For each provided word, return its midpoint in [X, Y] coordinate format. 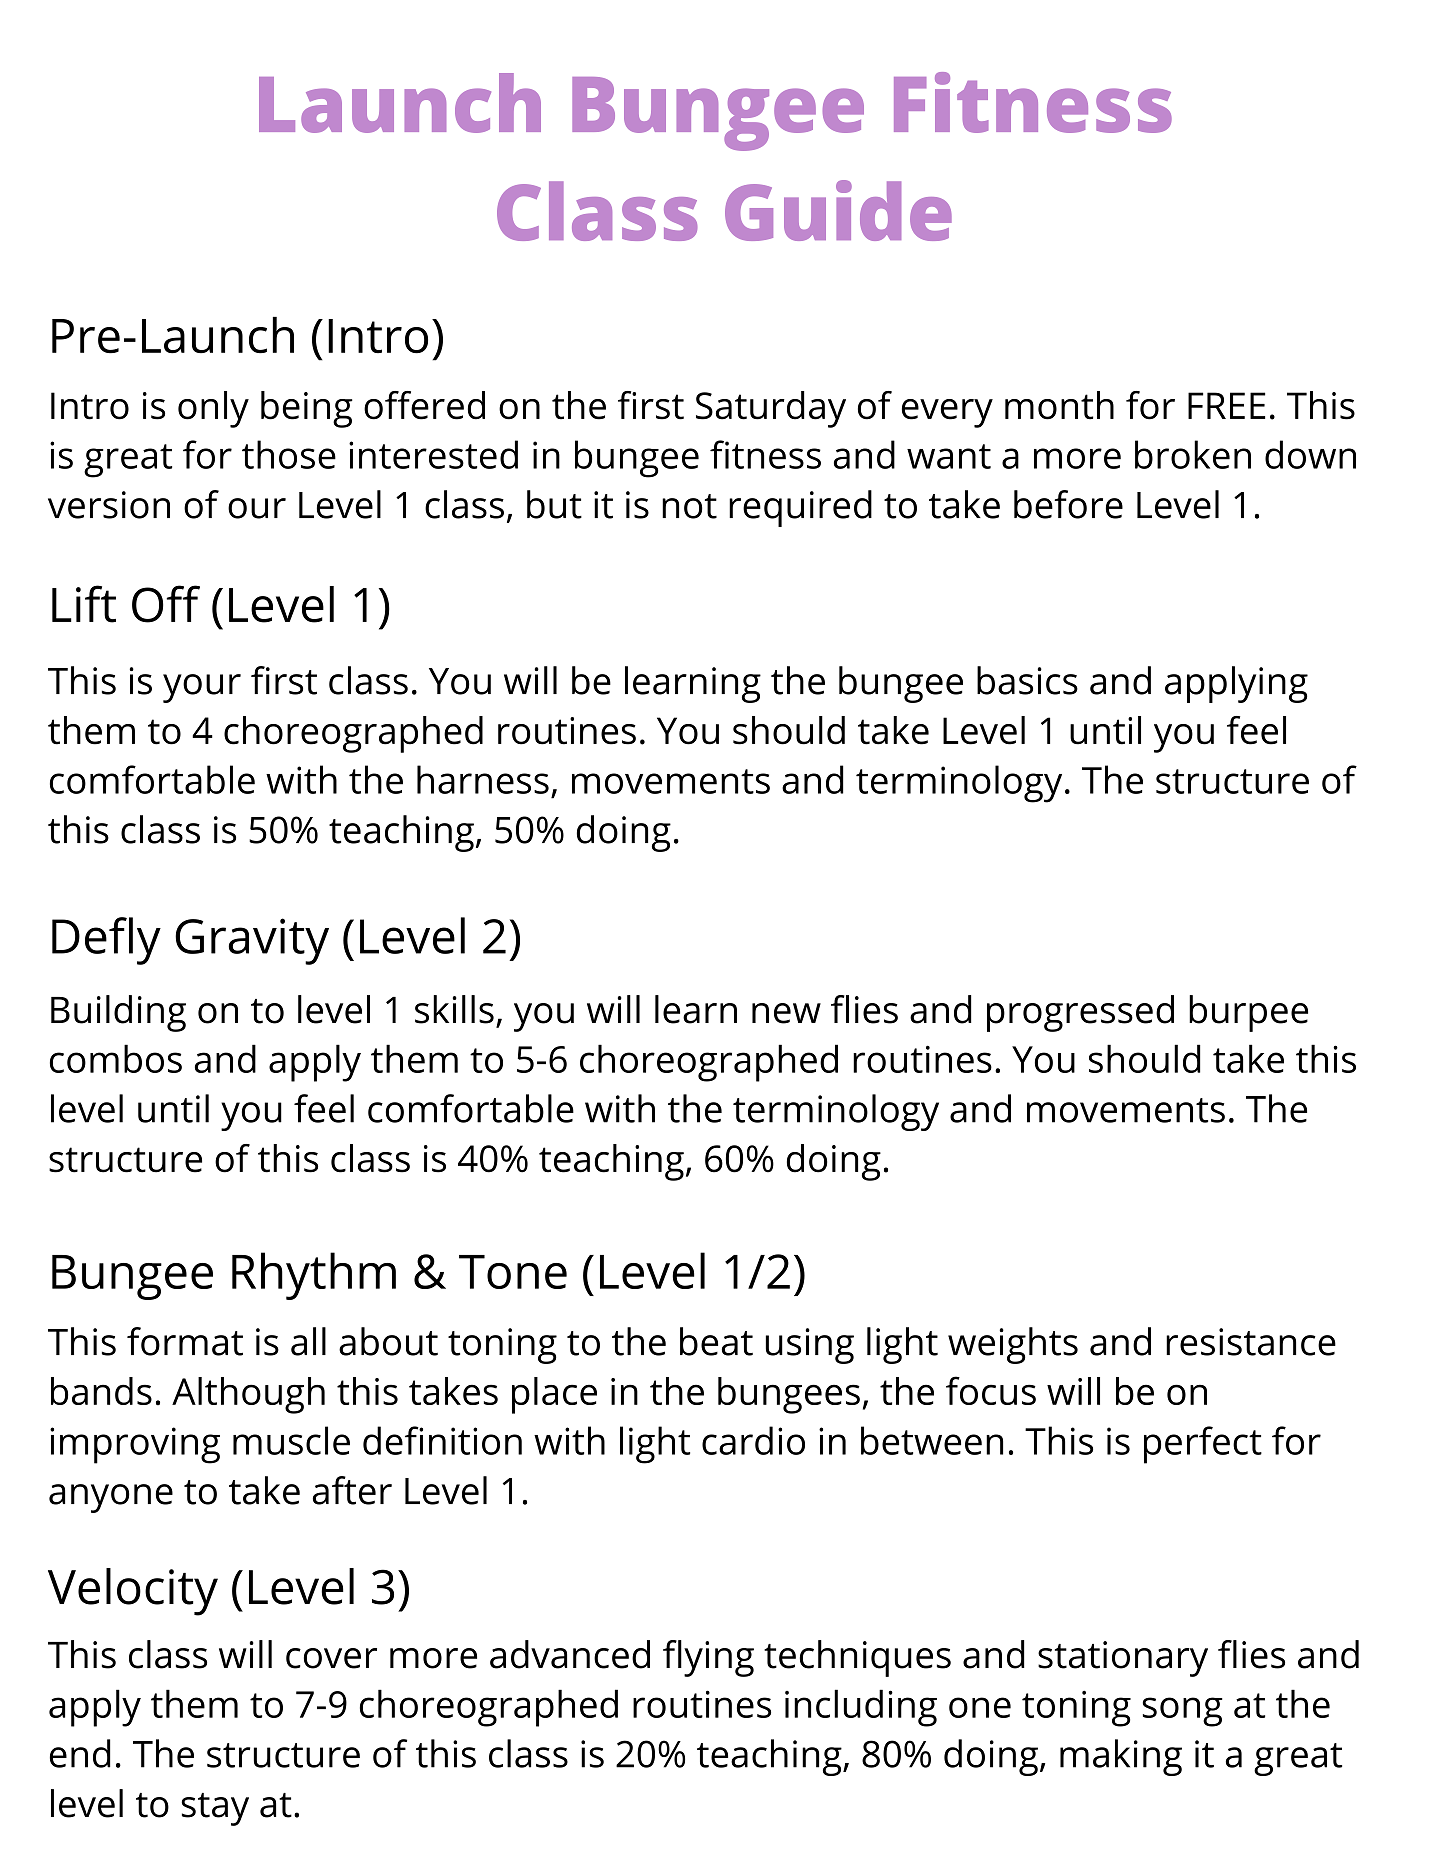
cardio [753, 1440]
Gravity [252, 941]
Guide [838, 210]
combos [116, 1058]
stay [215, 1809]
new [786, 1013]
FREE [1226, 405]
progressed [1080, 1013]
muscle [291, 1440]
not [689, 506]
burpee [1248, 1013]
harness [483, 779]
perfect [1203, 1445]
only [213, 409]
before [1068, 504]
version [109, 505]
